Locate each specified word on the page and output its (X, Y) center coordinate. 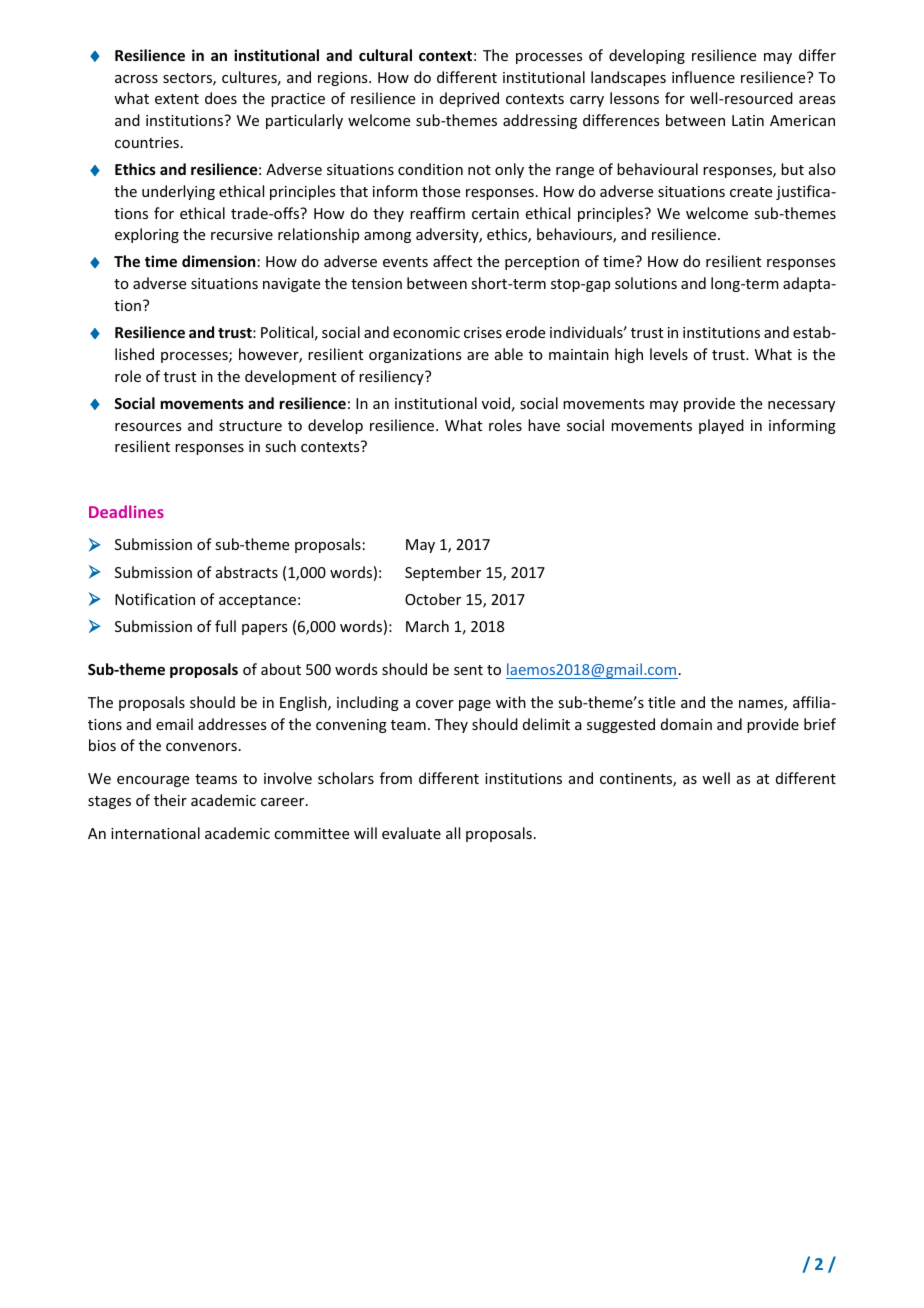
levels (669, 354)
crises (483, 332)
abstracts (247, 572)
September (443, 573)
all (453, 833)
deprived (469, 99)
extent (177, 99)
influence (703, 77)
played (721, 426)
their (170, 800)
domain (686, 724)
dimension (218, 261)
